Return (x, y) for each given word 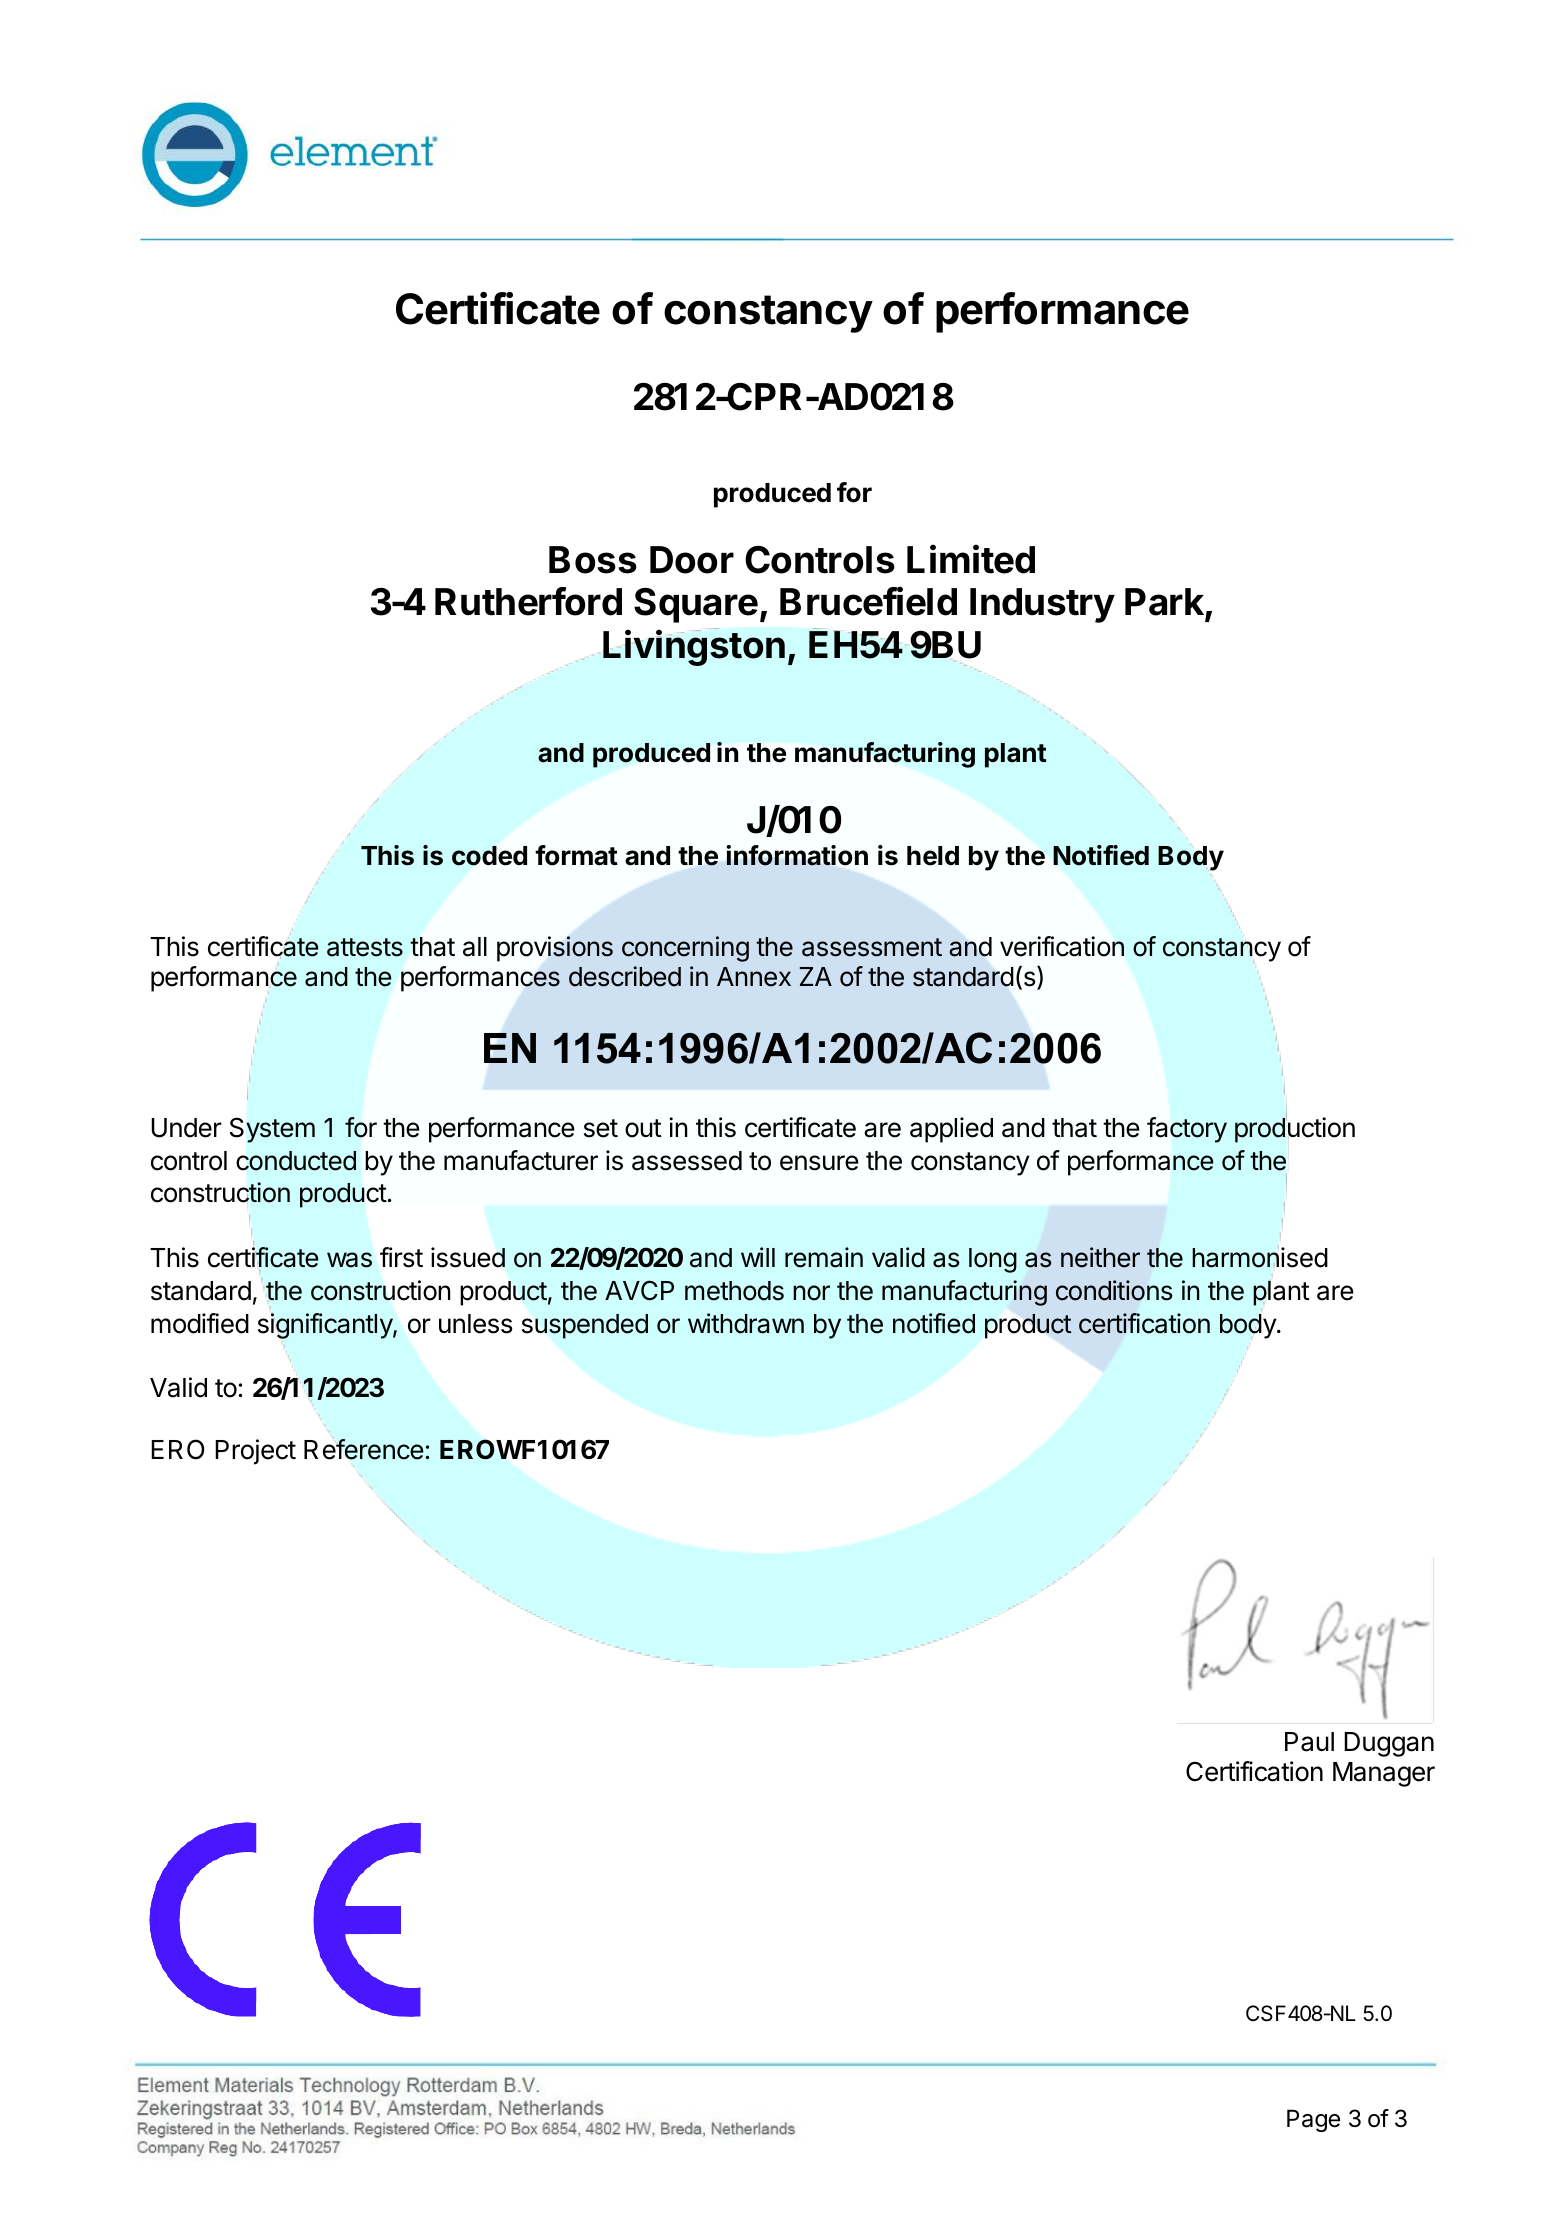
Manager (1384, 1774)
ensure (819, 1163)
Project (255, 1452)
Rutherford (528, 601)
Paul (1309, 1742)
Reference (364, 1449)
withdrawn (746, 1323)
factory (1187, 1130)
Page (1313, 2120)
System (272, 1130)
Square (696, 605)
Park (1165, 603)
